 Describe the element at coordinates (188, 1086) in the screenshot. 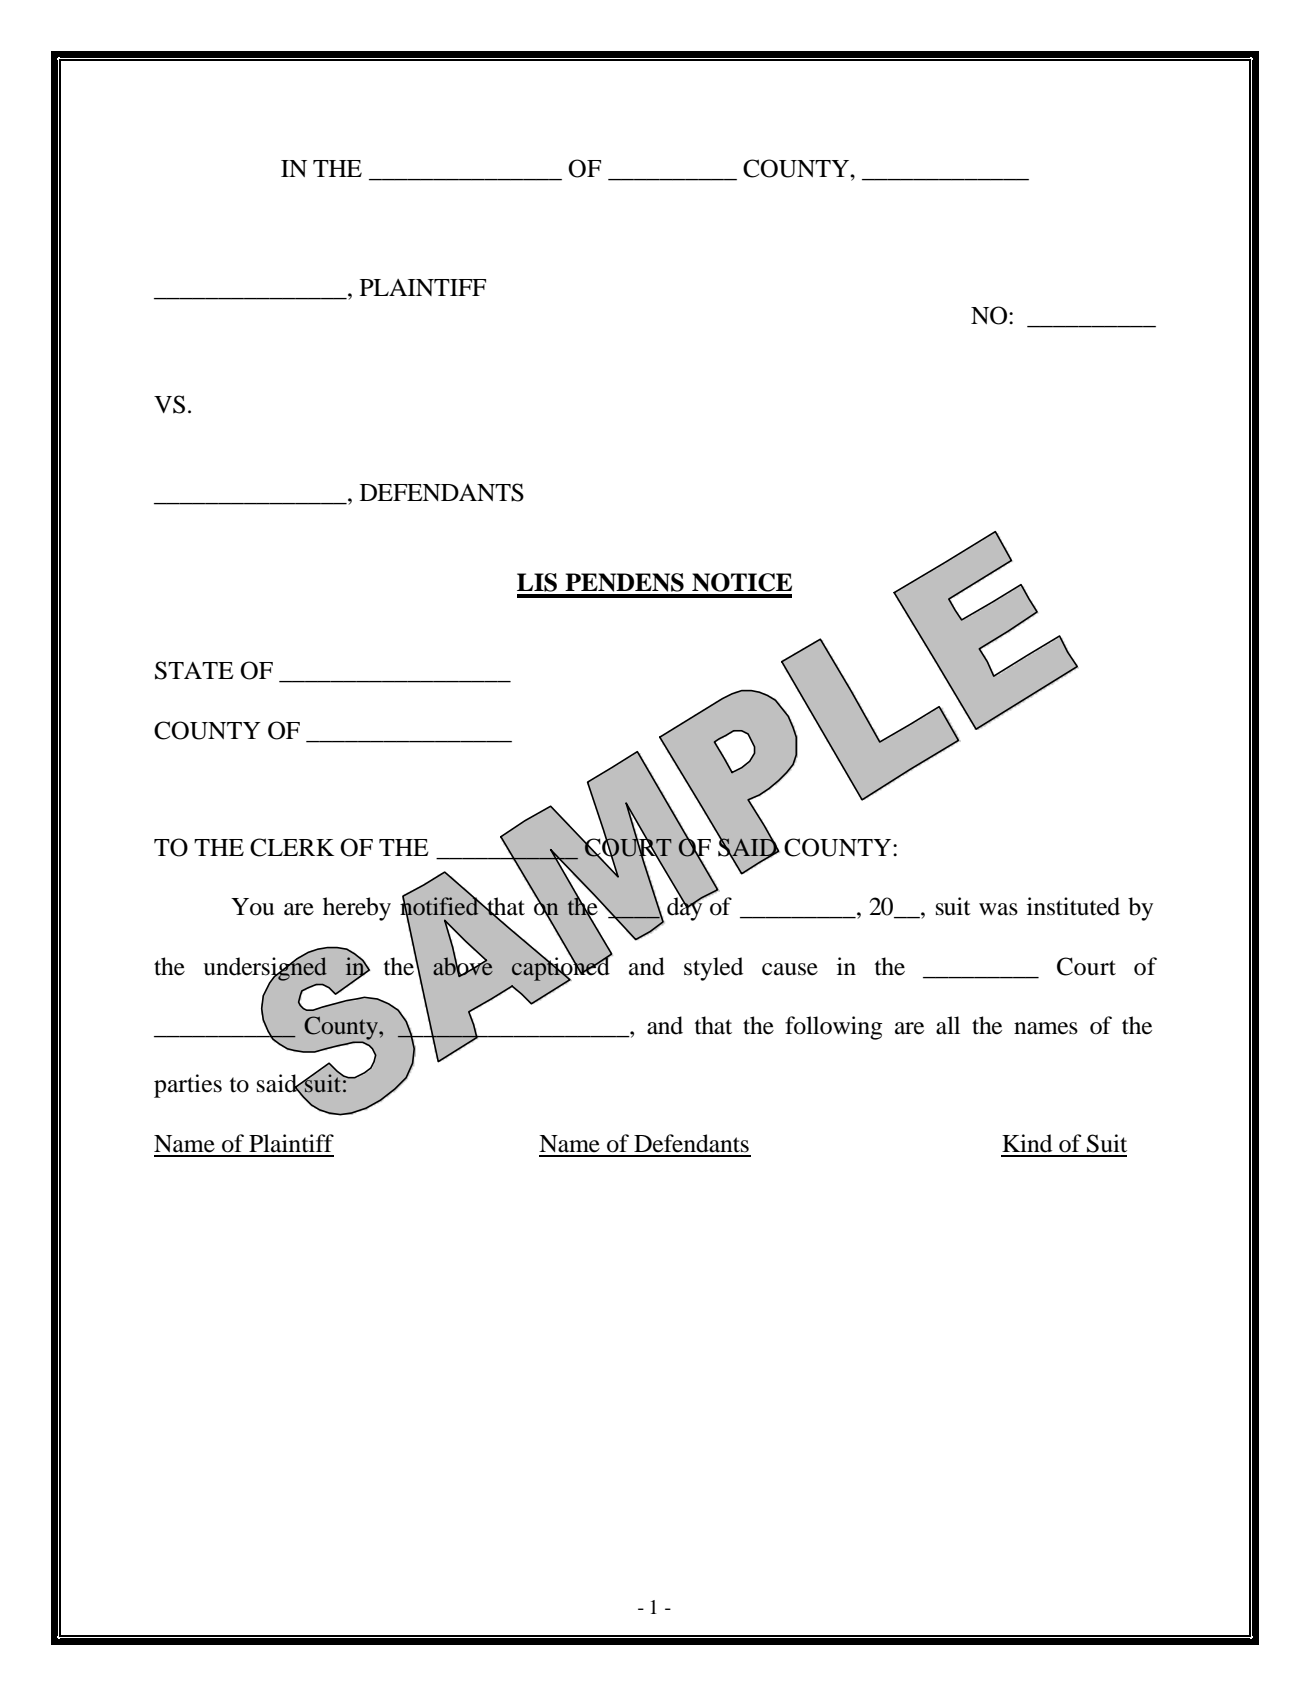

I see `parties` at that location.
